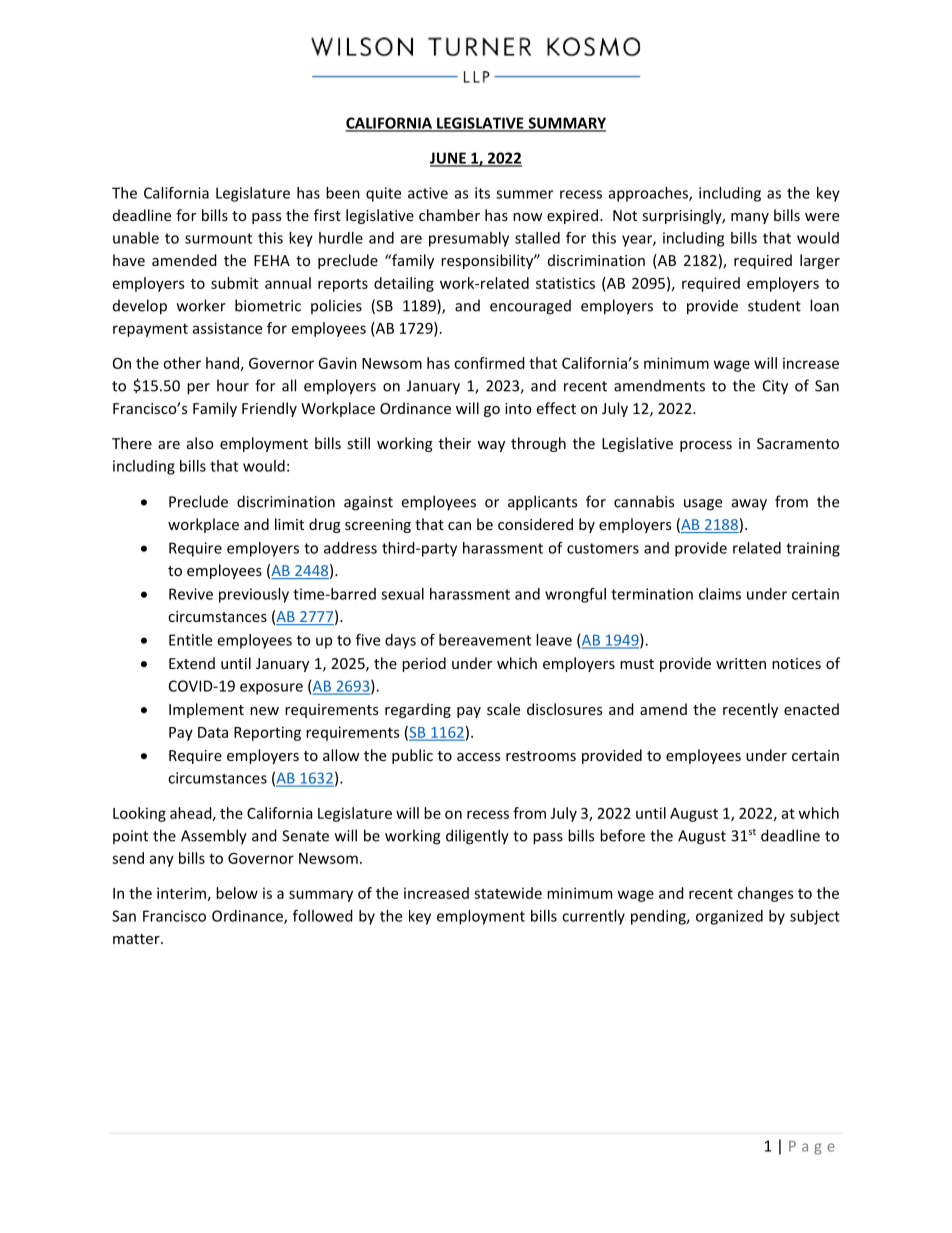 The height and width of the screenshot is (1233, 952). I want to click on applicants, so click(542, 503).
